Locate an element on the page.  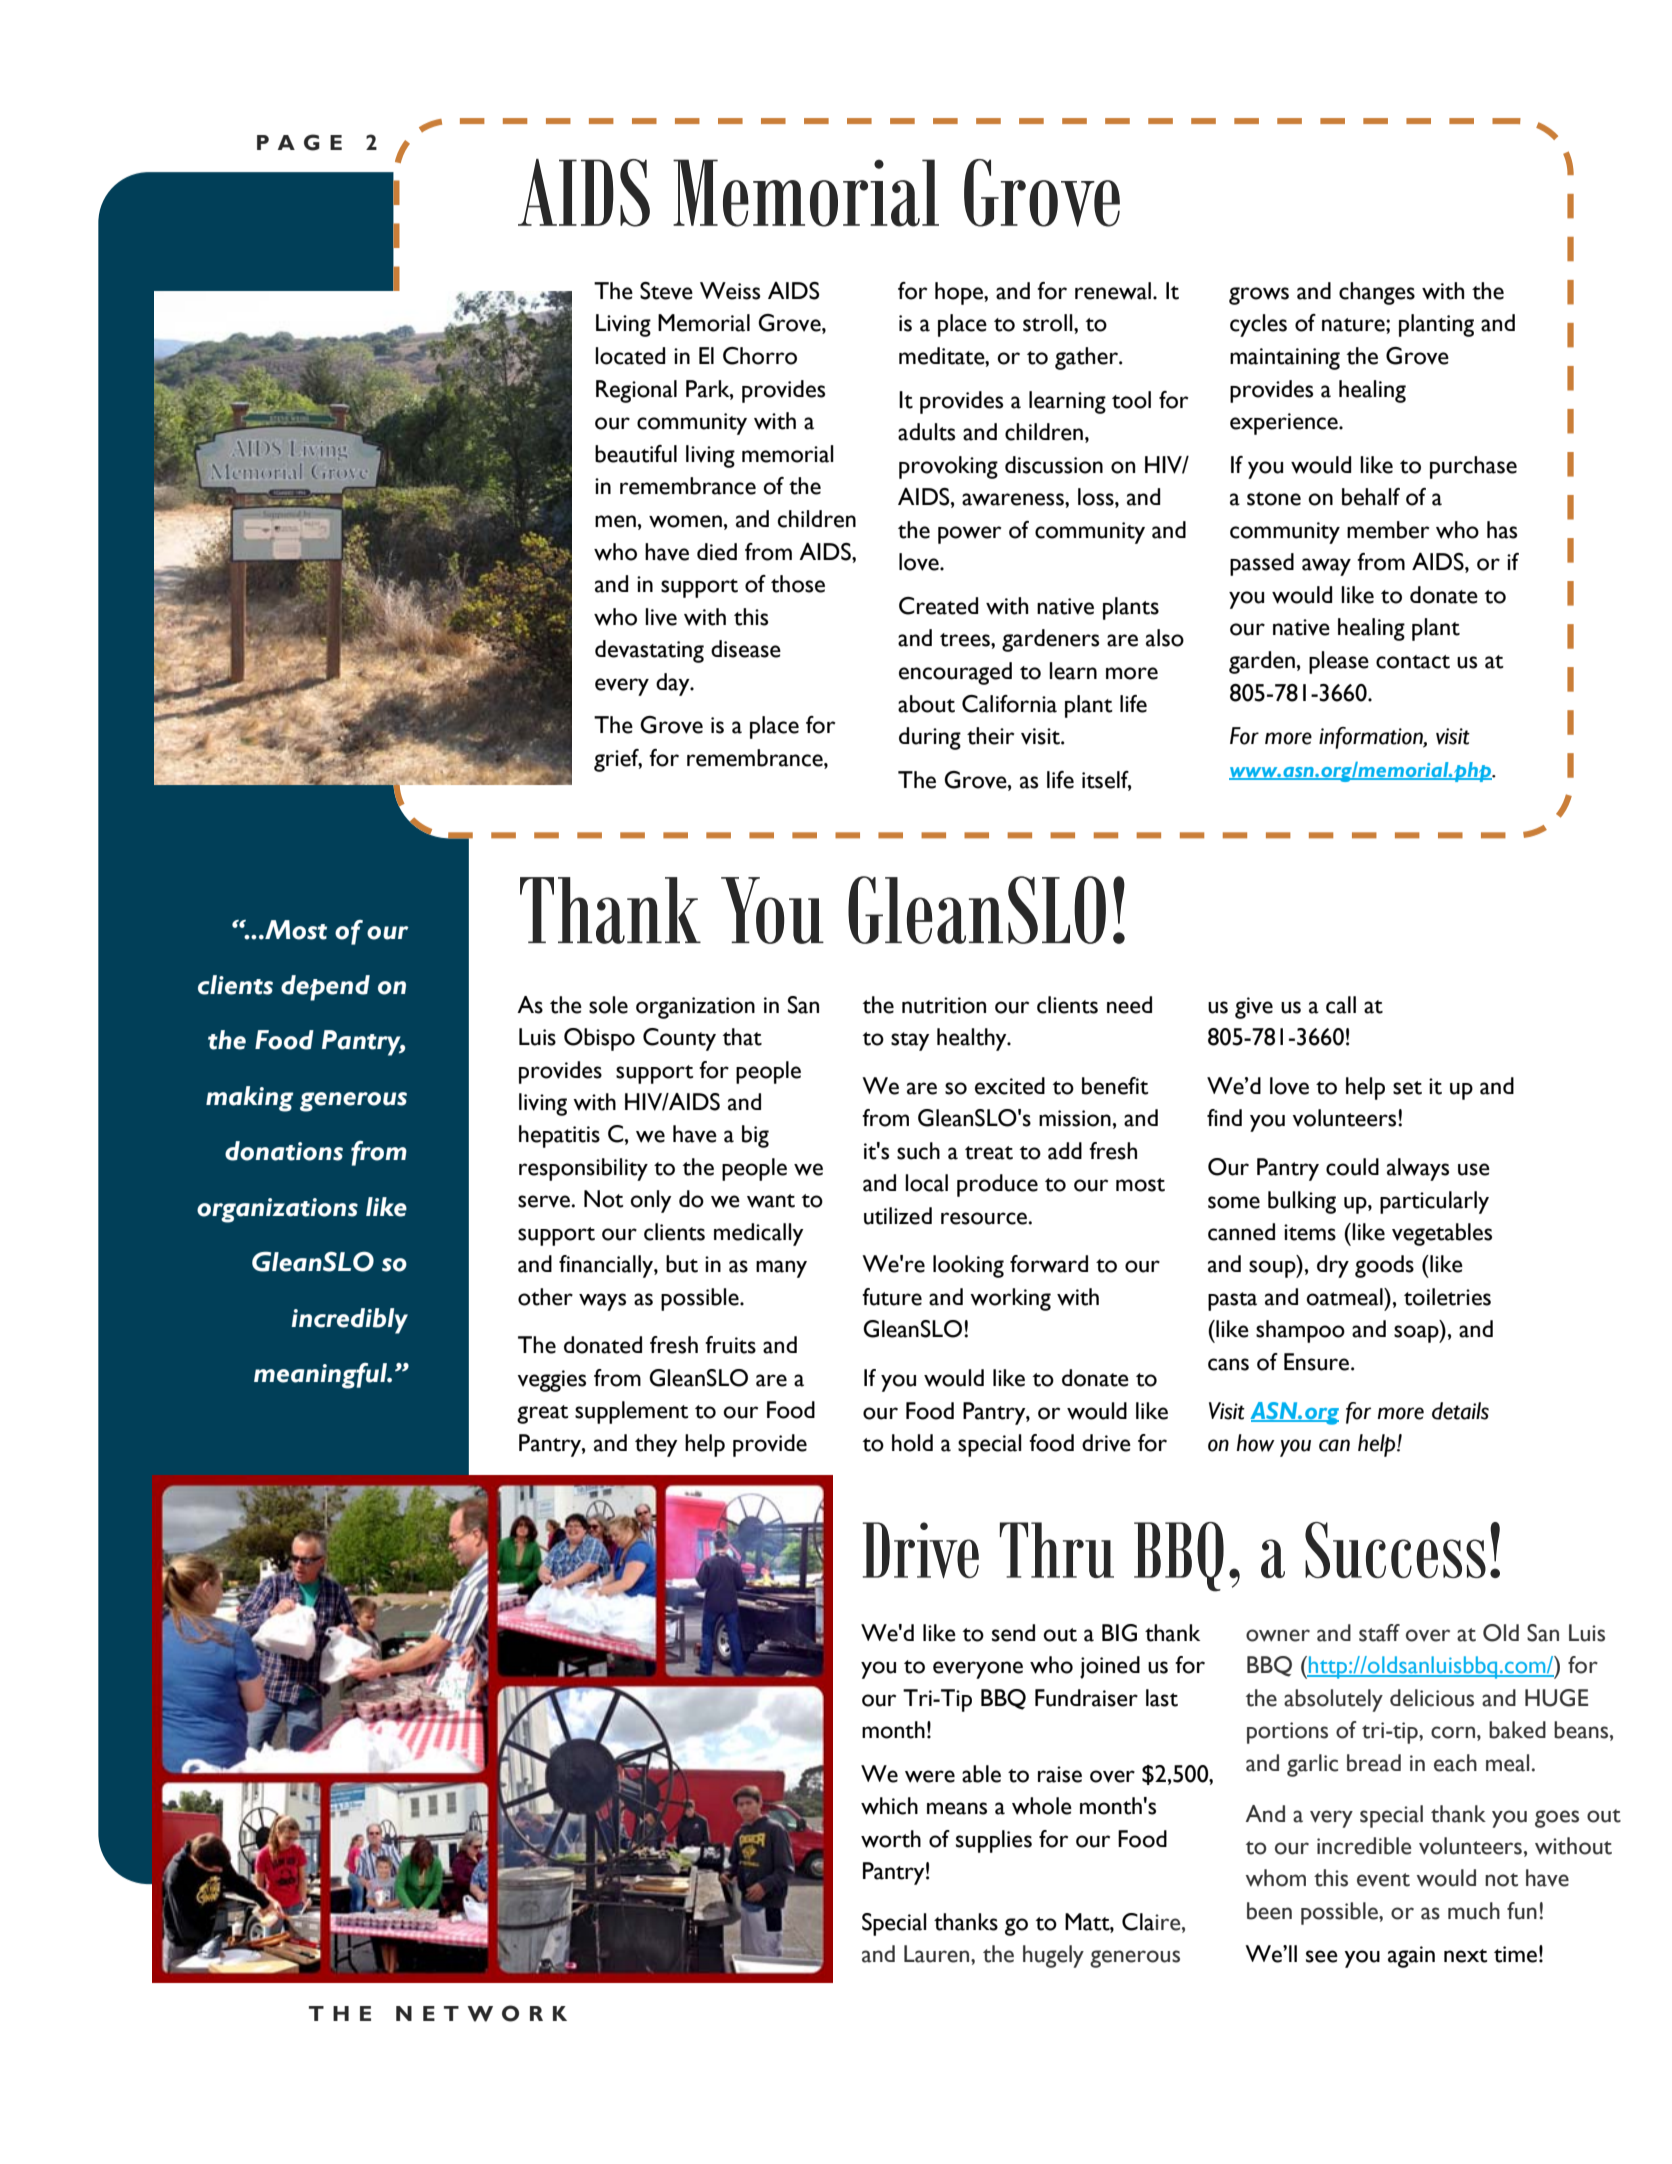
stay is located at coordinates (910, 1041).
